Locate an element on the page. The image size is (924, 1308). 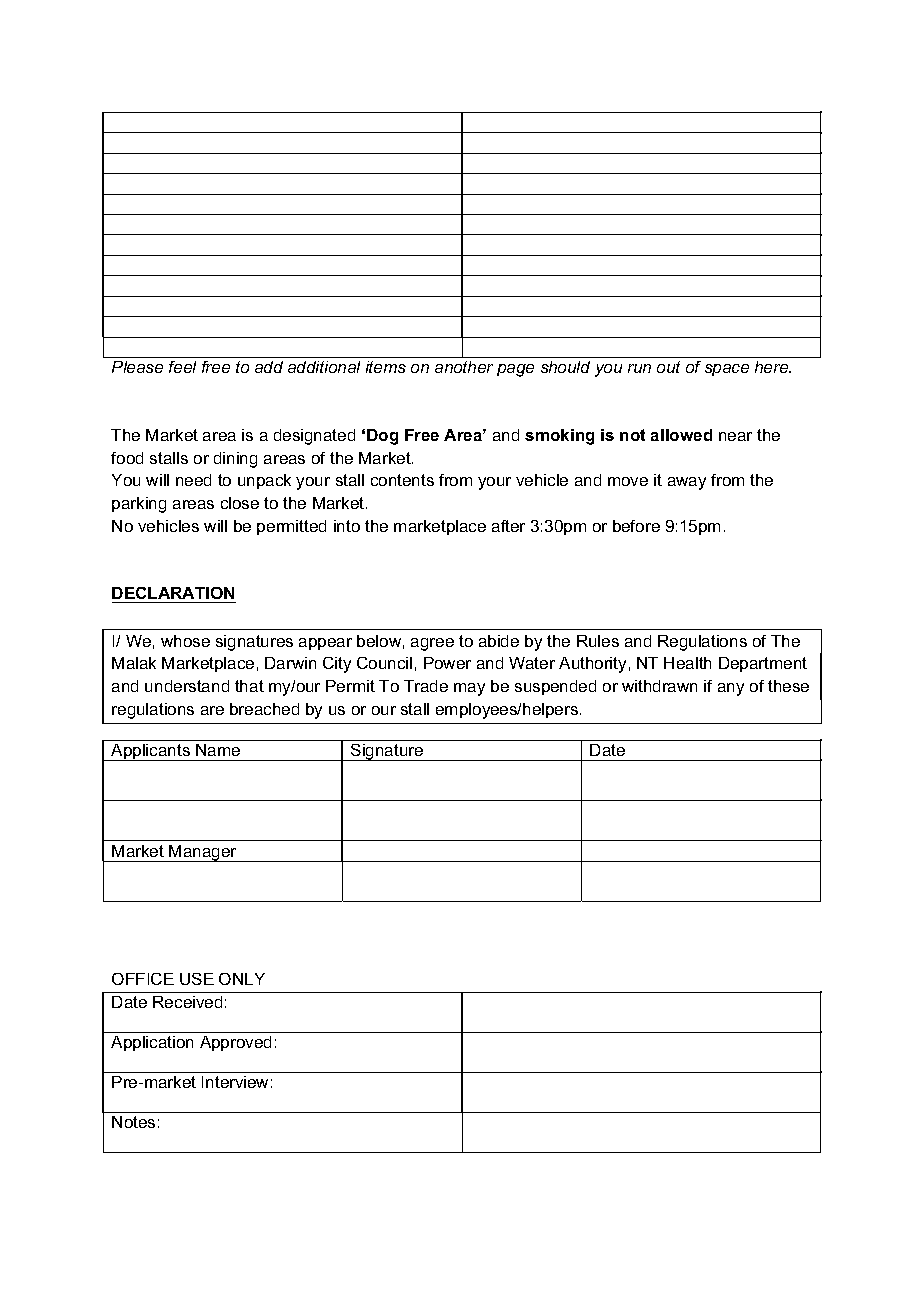
another is located at coordinates (464, 367).
